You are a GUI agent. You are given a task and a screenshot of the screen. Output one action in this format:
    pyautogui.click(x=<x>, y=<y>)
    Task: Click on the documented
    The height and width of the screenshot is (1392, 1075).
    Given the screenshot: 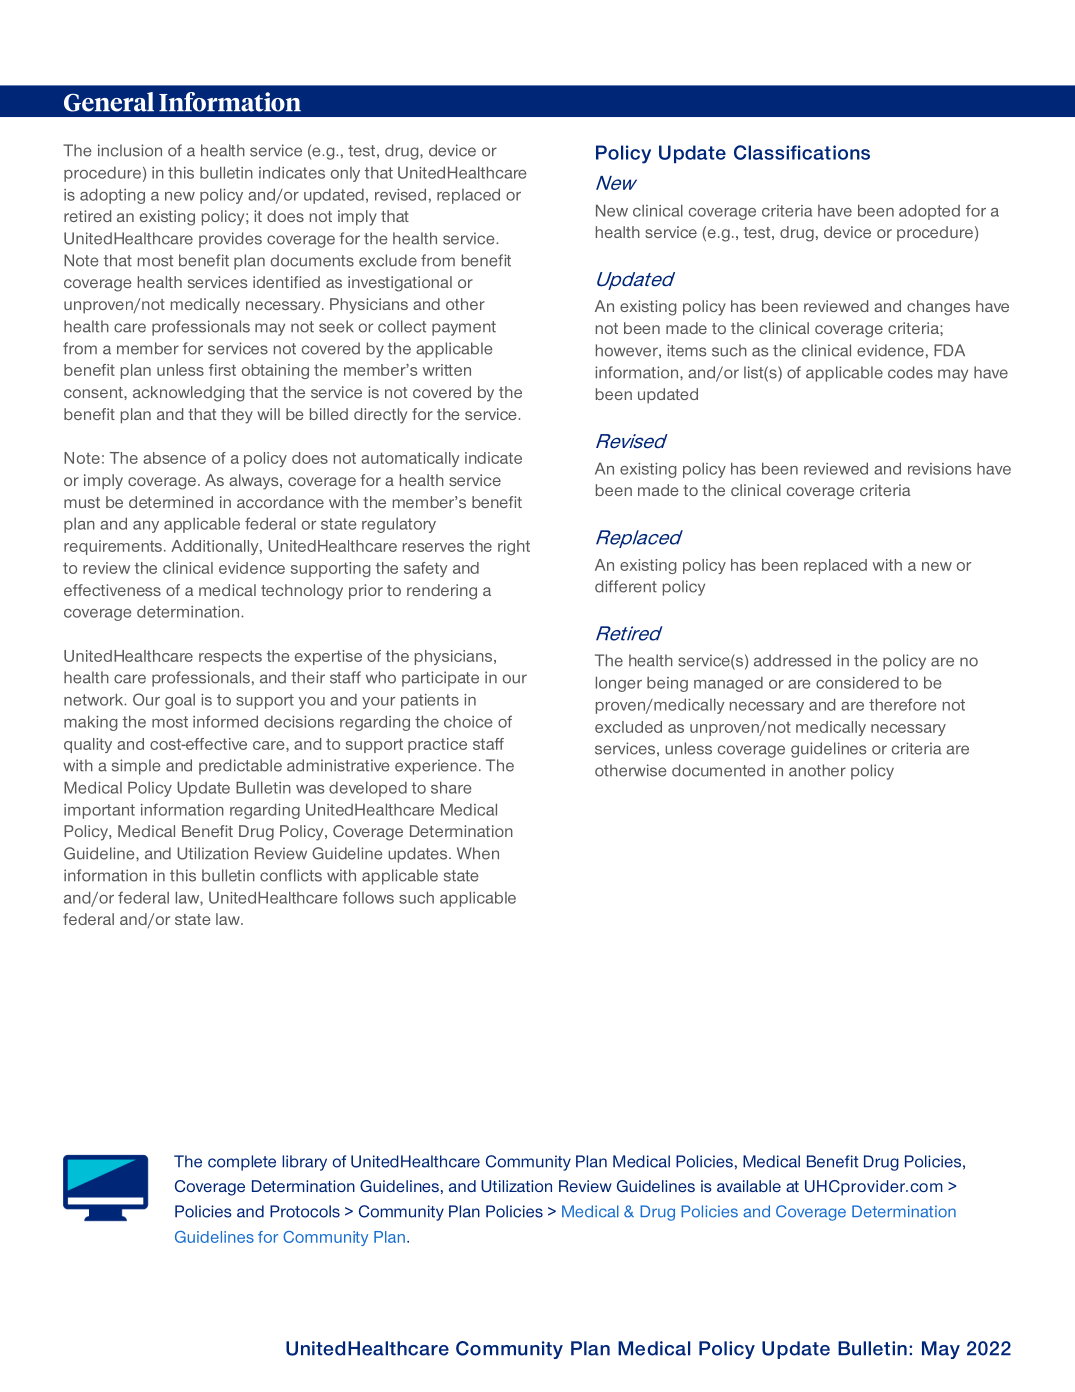 What is the action you would take?
    pyautogui.click(x=718, y=770)
